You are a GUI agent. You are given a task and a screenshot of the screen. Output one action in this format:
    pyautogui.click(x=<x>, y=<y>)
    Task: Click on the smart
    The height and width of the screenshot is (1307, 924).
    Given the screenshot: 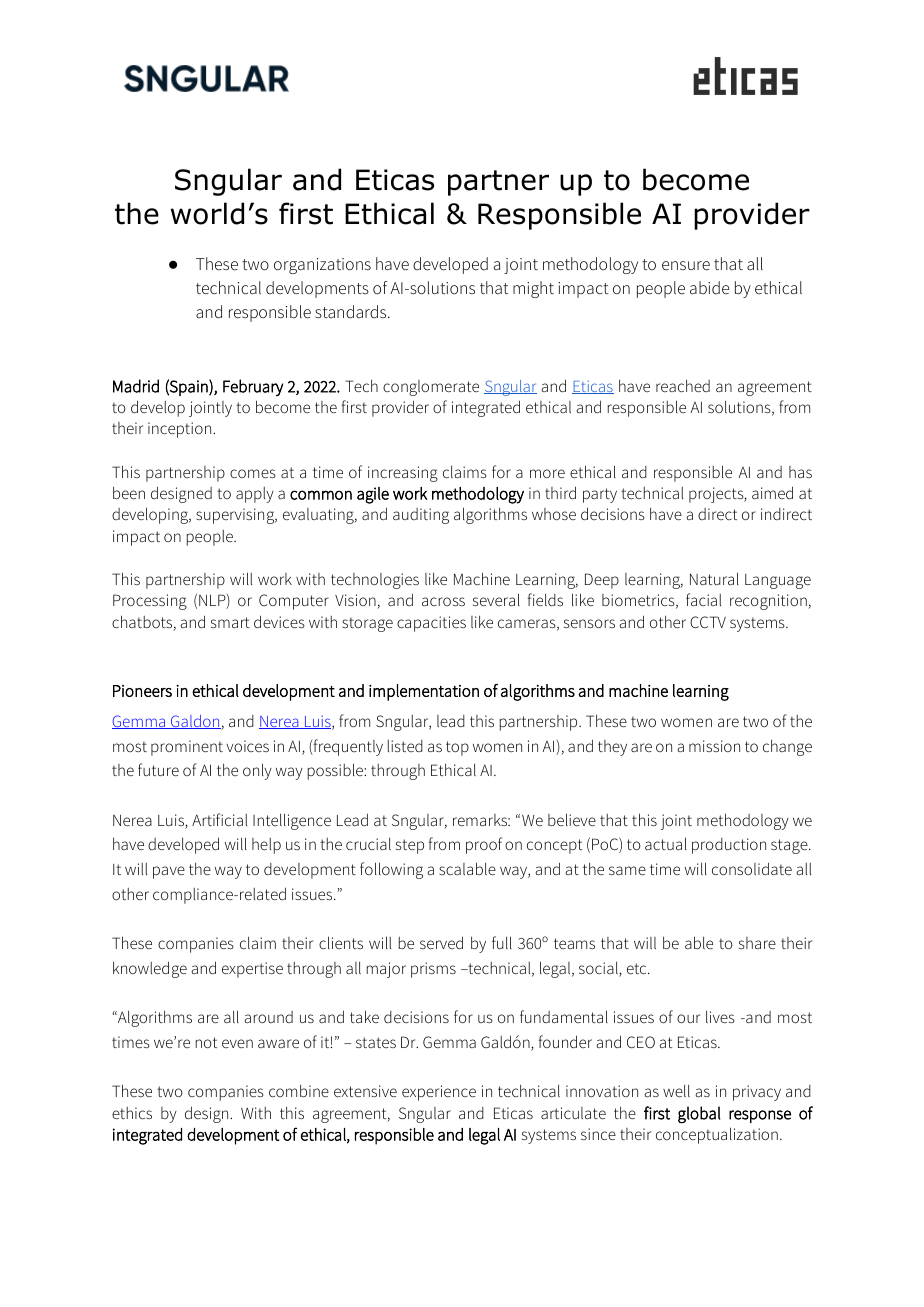 What is the action you would take?
    pyautogui.click(x=230, y=622)
